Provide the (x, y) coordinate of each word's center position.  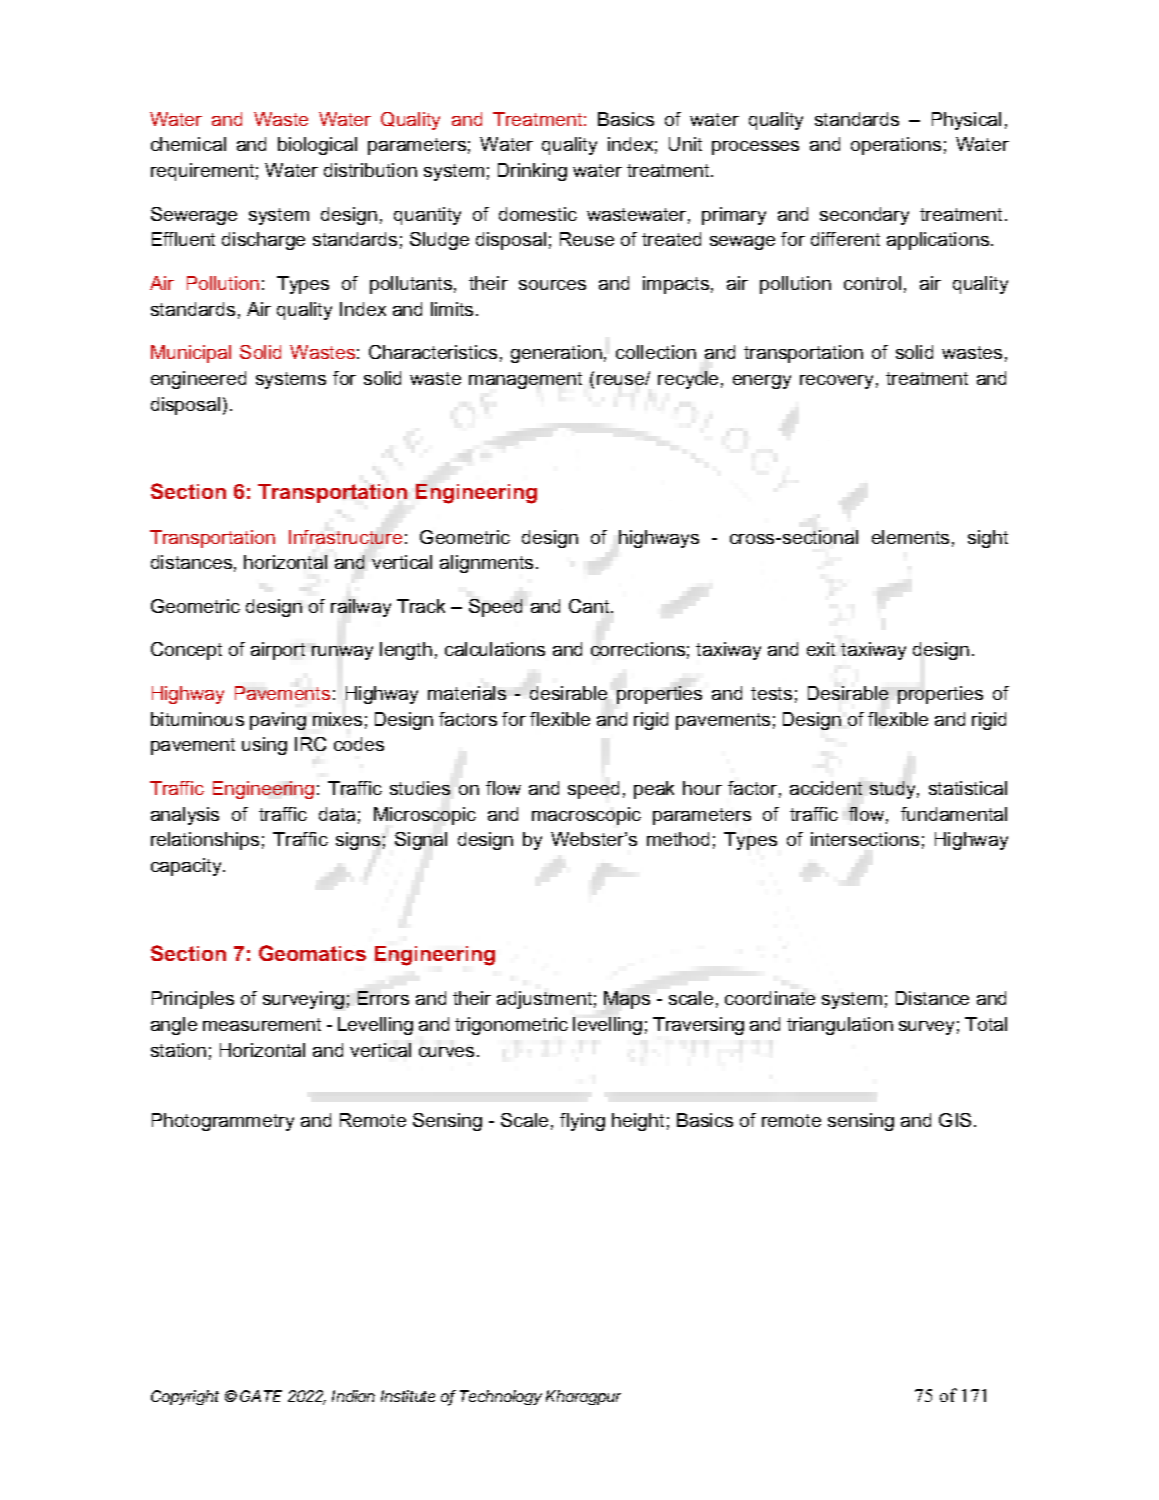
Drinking (532, 172)
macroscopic (586, 816)
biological (317, 146)
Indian (353, 1396)
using (264, 746)
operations (896, 146)
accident (826, 788)
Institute (408, 1396)
